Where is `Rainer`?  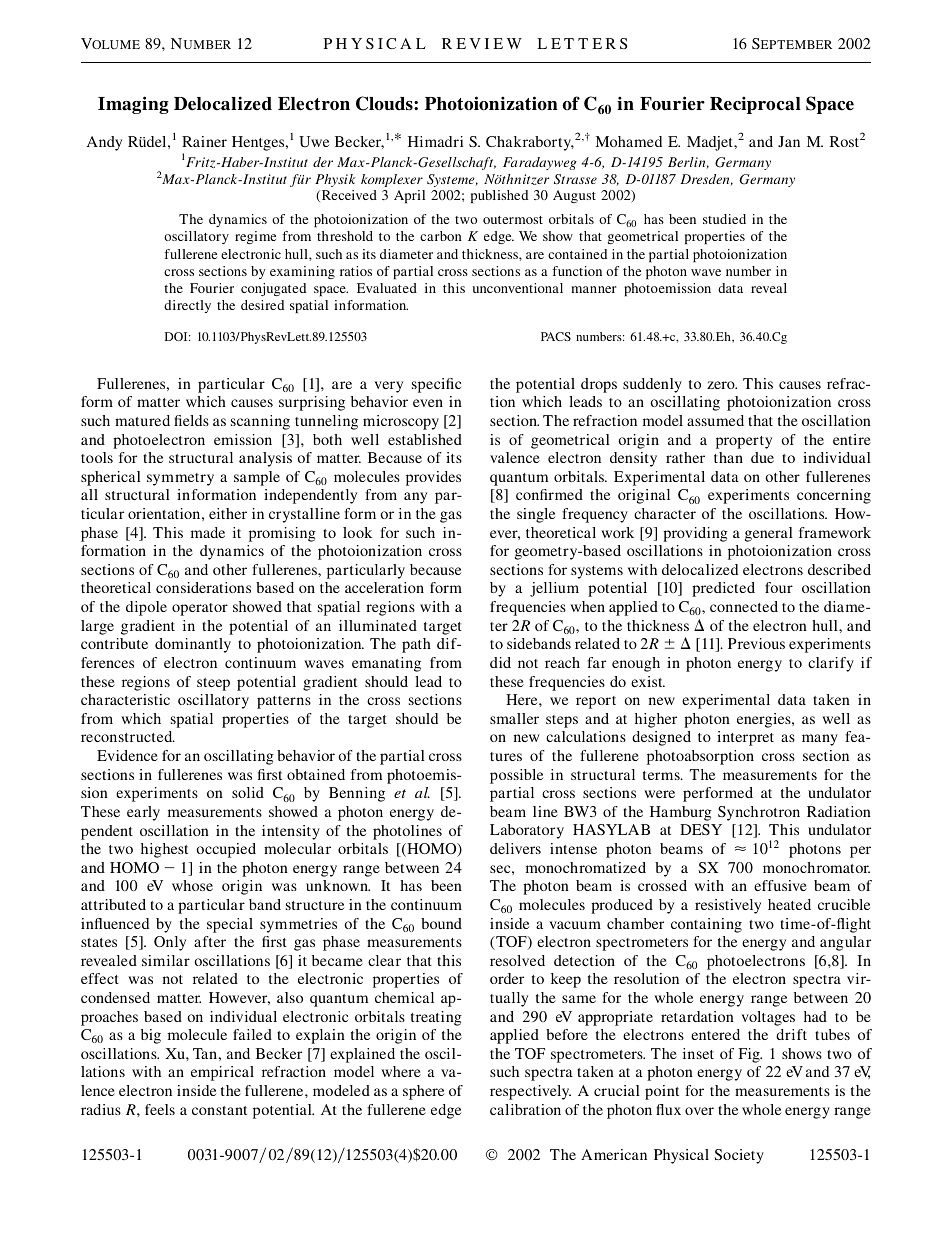 Rainer is located at coordinates (204, 141).
